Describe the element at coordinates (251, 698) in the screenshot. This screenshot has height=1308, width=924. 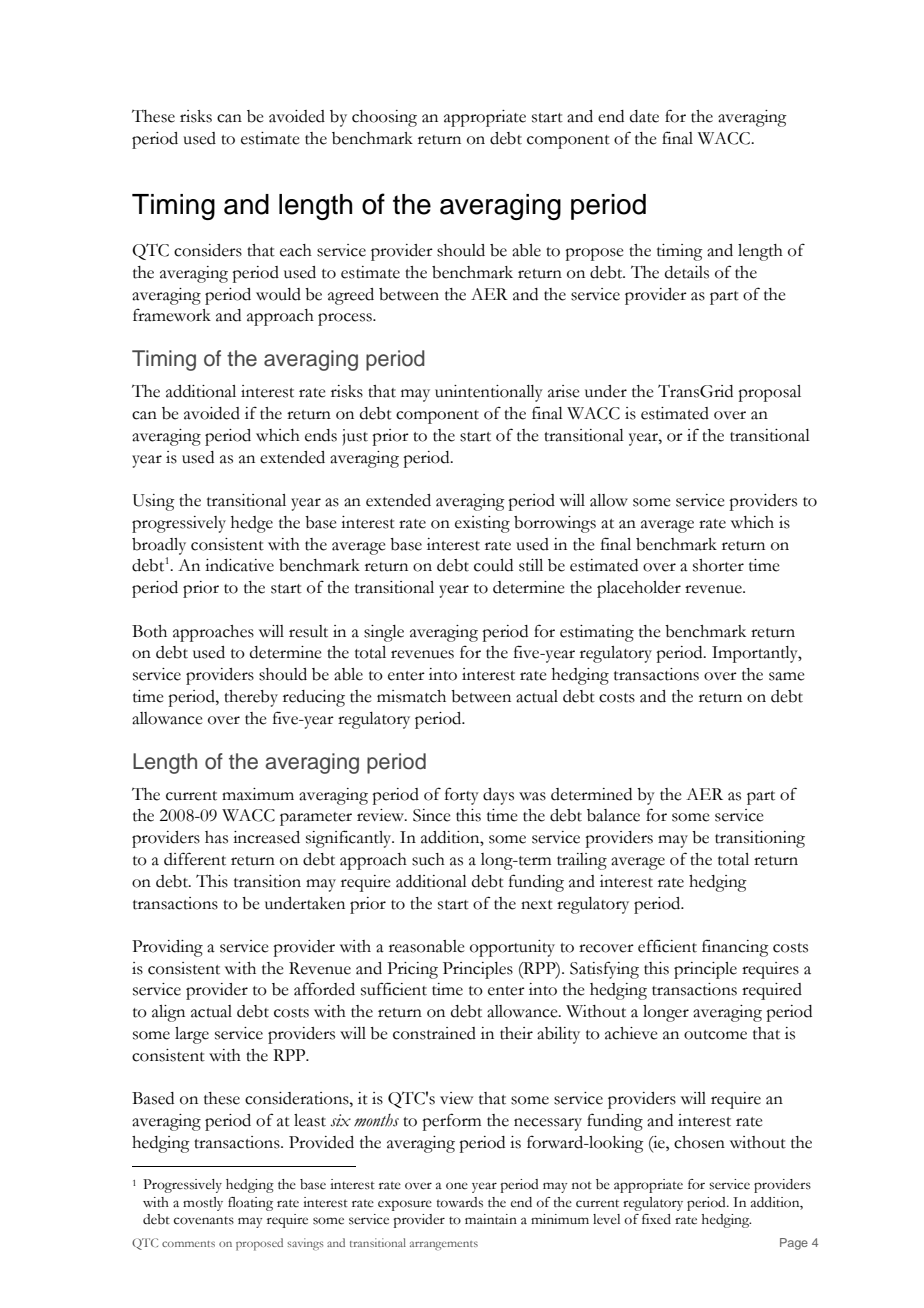
I see `thereby` at that location.
